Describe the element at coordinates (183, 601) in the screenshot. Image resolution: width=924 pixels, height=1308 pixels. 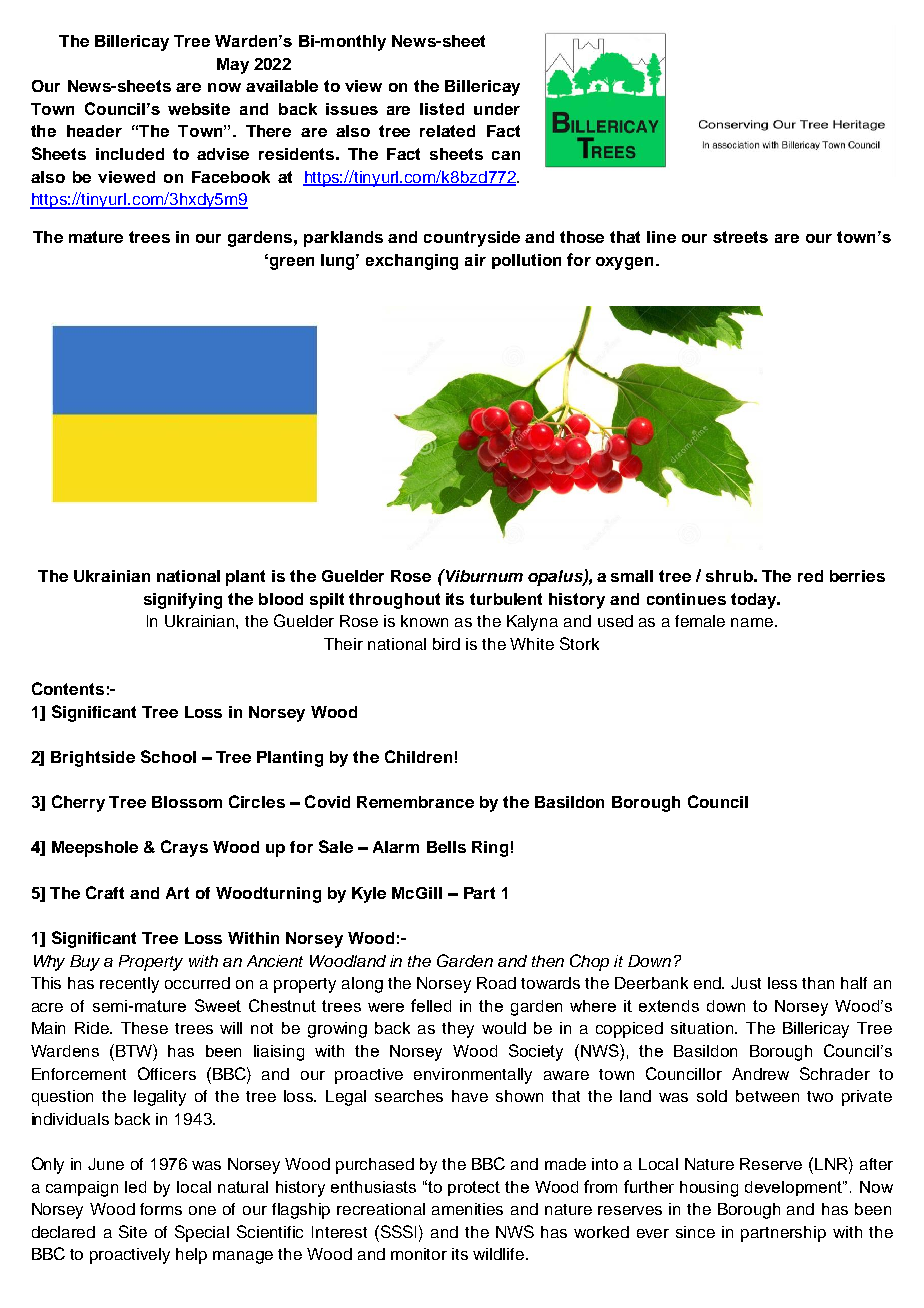
I see `signifying` at that location.
